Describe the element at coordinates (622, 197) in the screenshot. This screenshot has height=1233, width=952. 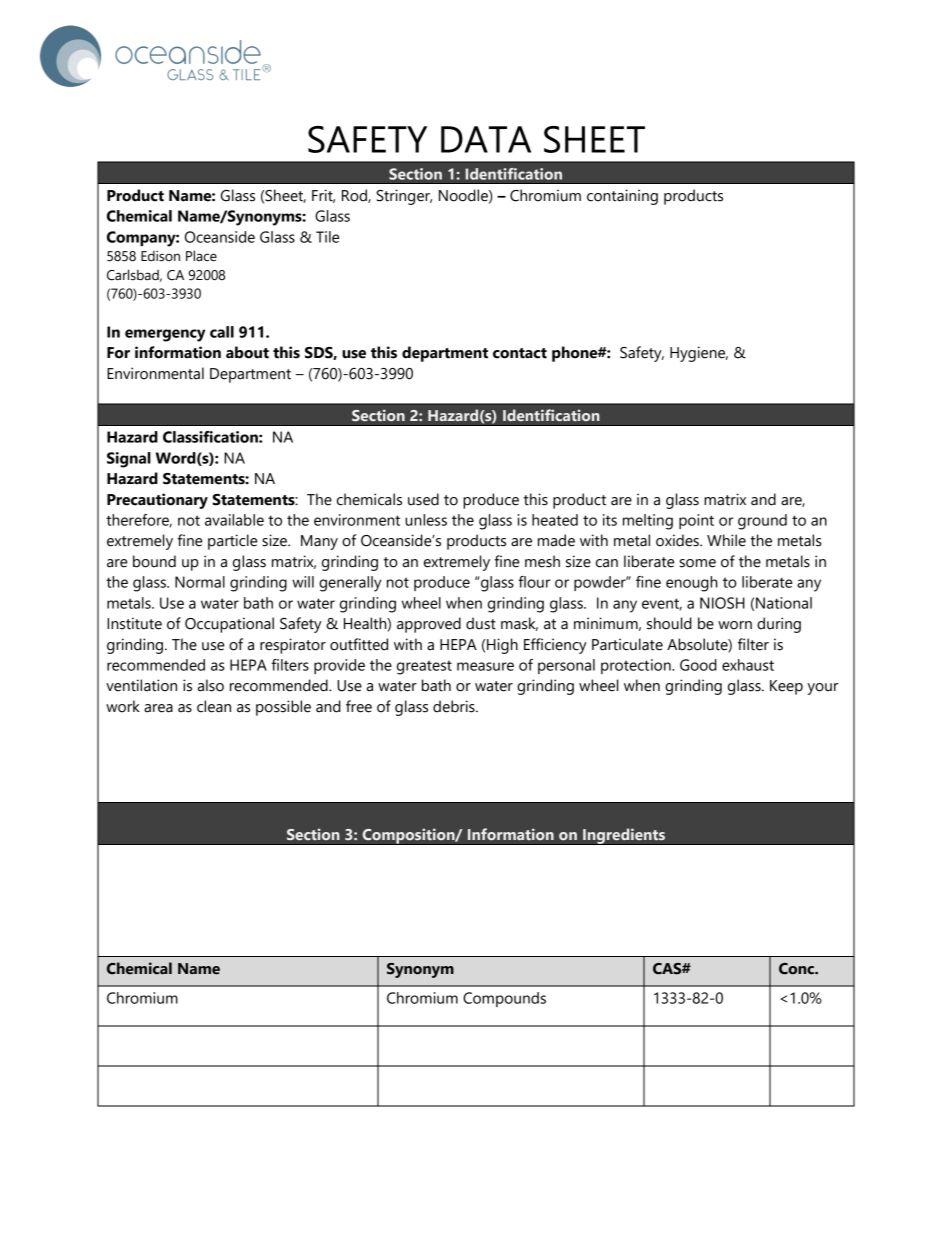
I see `containing` at that location.
